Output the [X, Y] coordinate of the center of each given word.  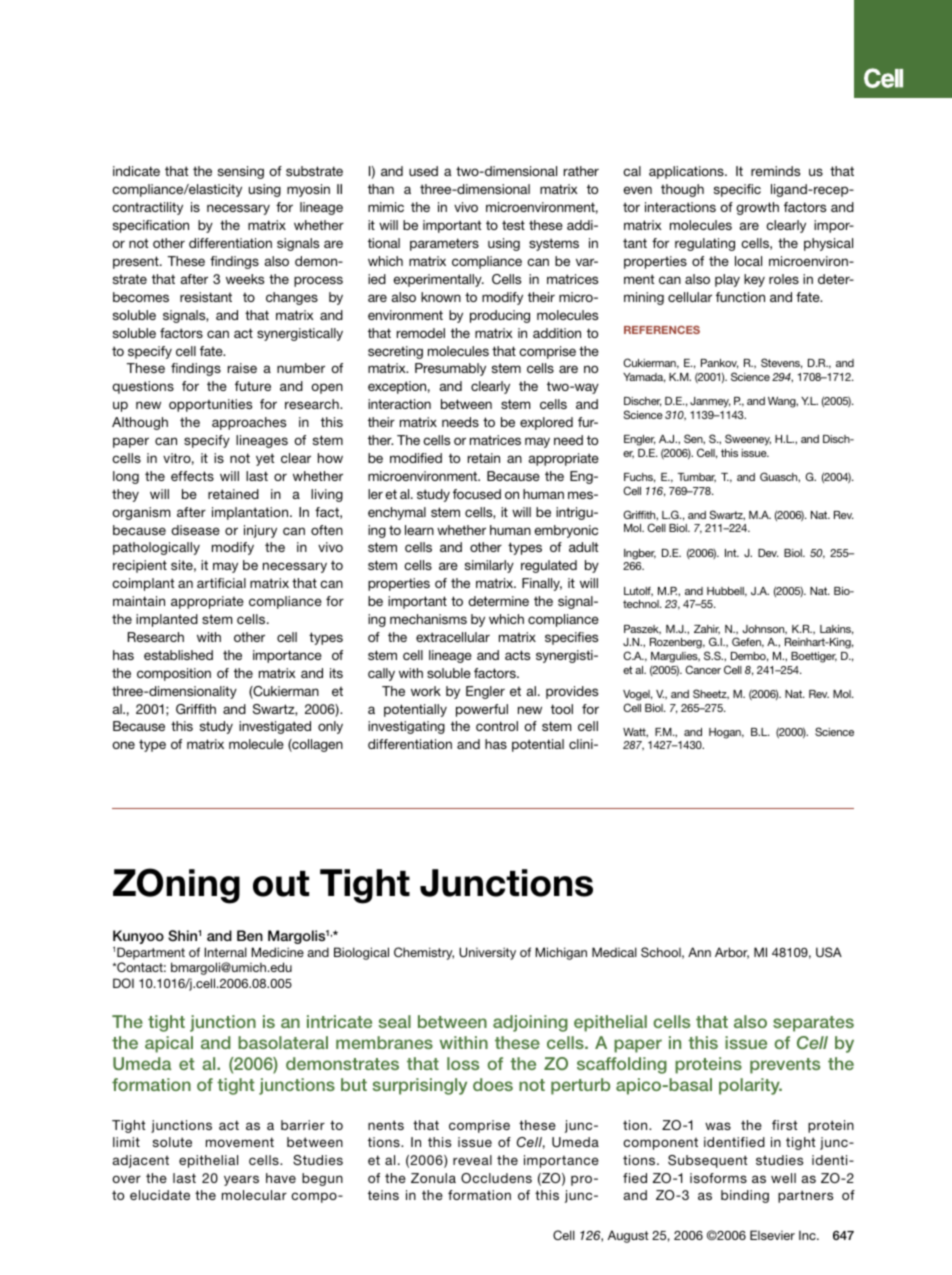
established [178, 655]
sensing [241, 172]
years [241, 1180]
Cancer [703, 669]
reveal [472, 1160]
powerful [482, 710]
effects [192, 476]
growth [757, 208]
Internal [226, 952]
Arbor [732, 953]
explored [546, 423]
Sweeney [748, 440]
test [513, 225]
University [487, 953]
